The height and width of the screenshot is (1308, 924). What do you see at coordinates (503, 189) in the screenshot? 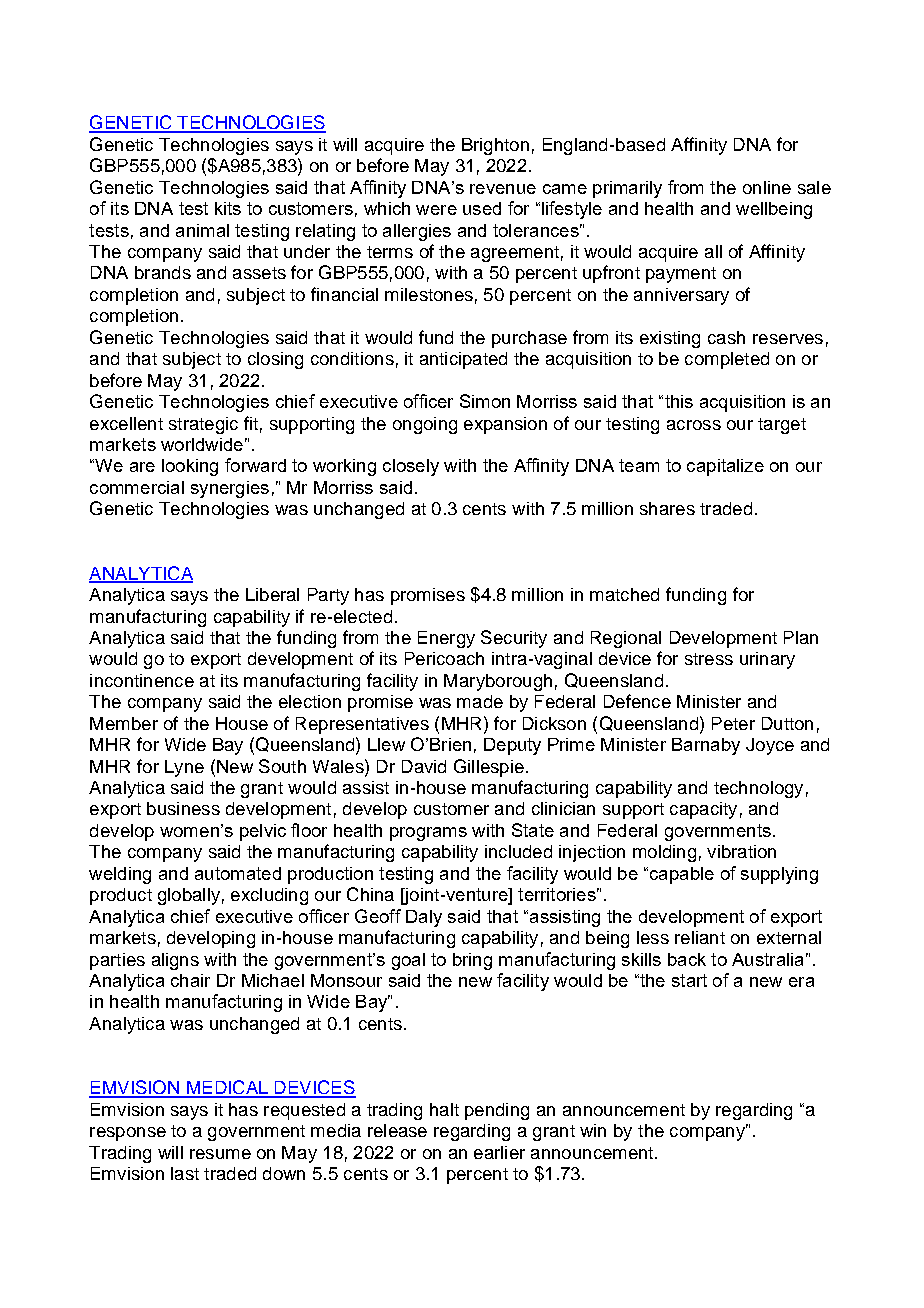
I see `revenue` at bounding box center [503, 189].
